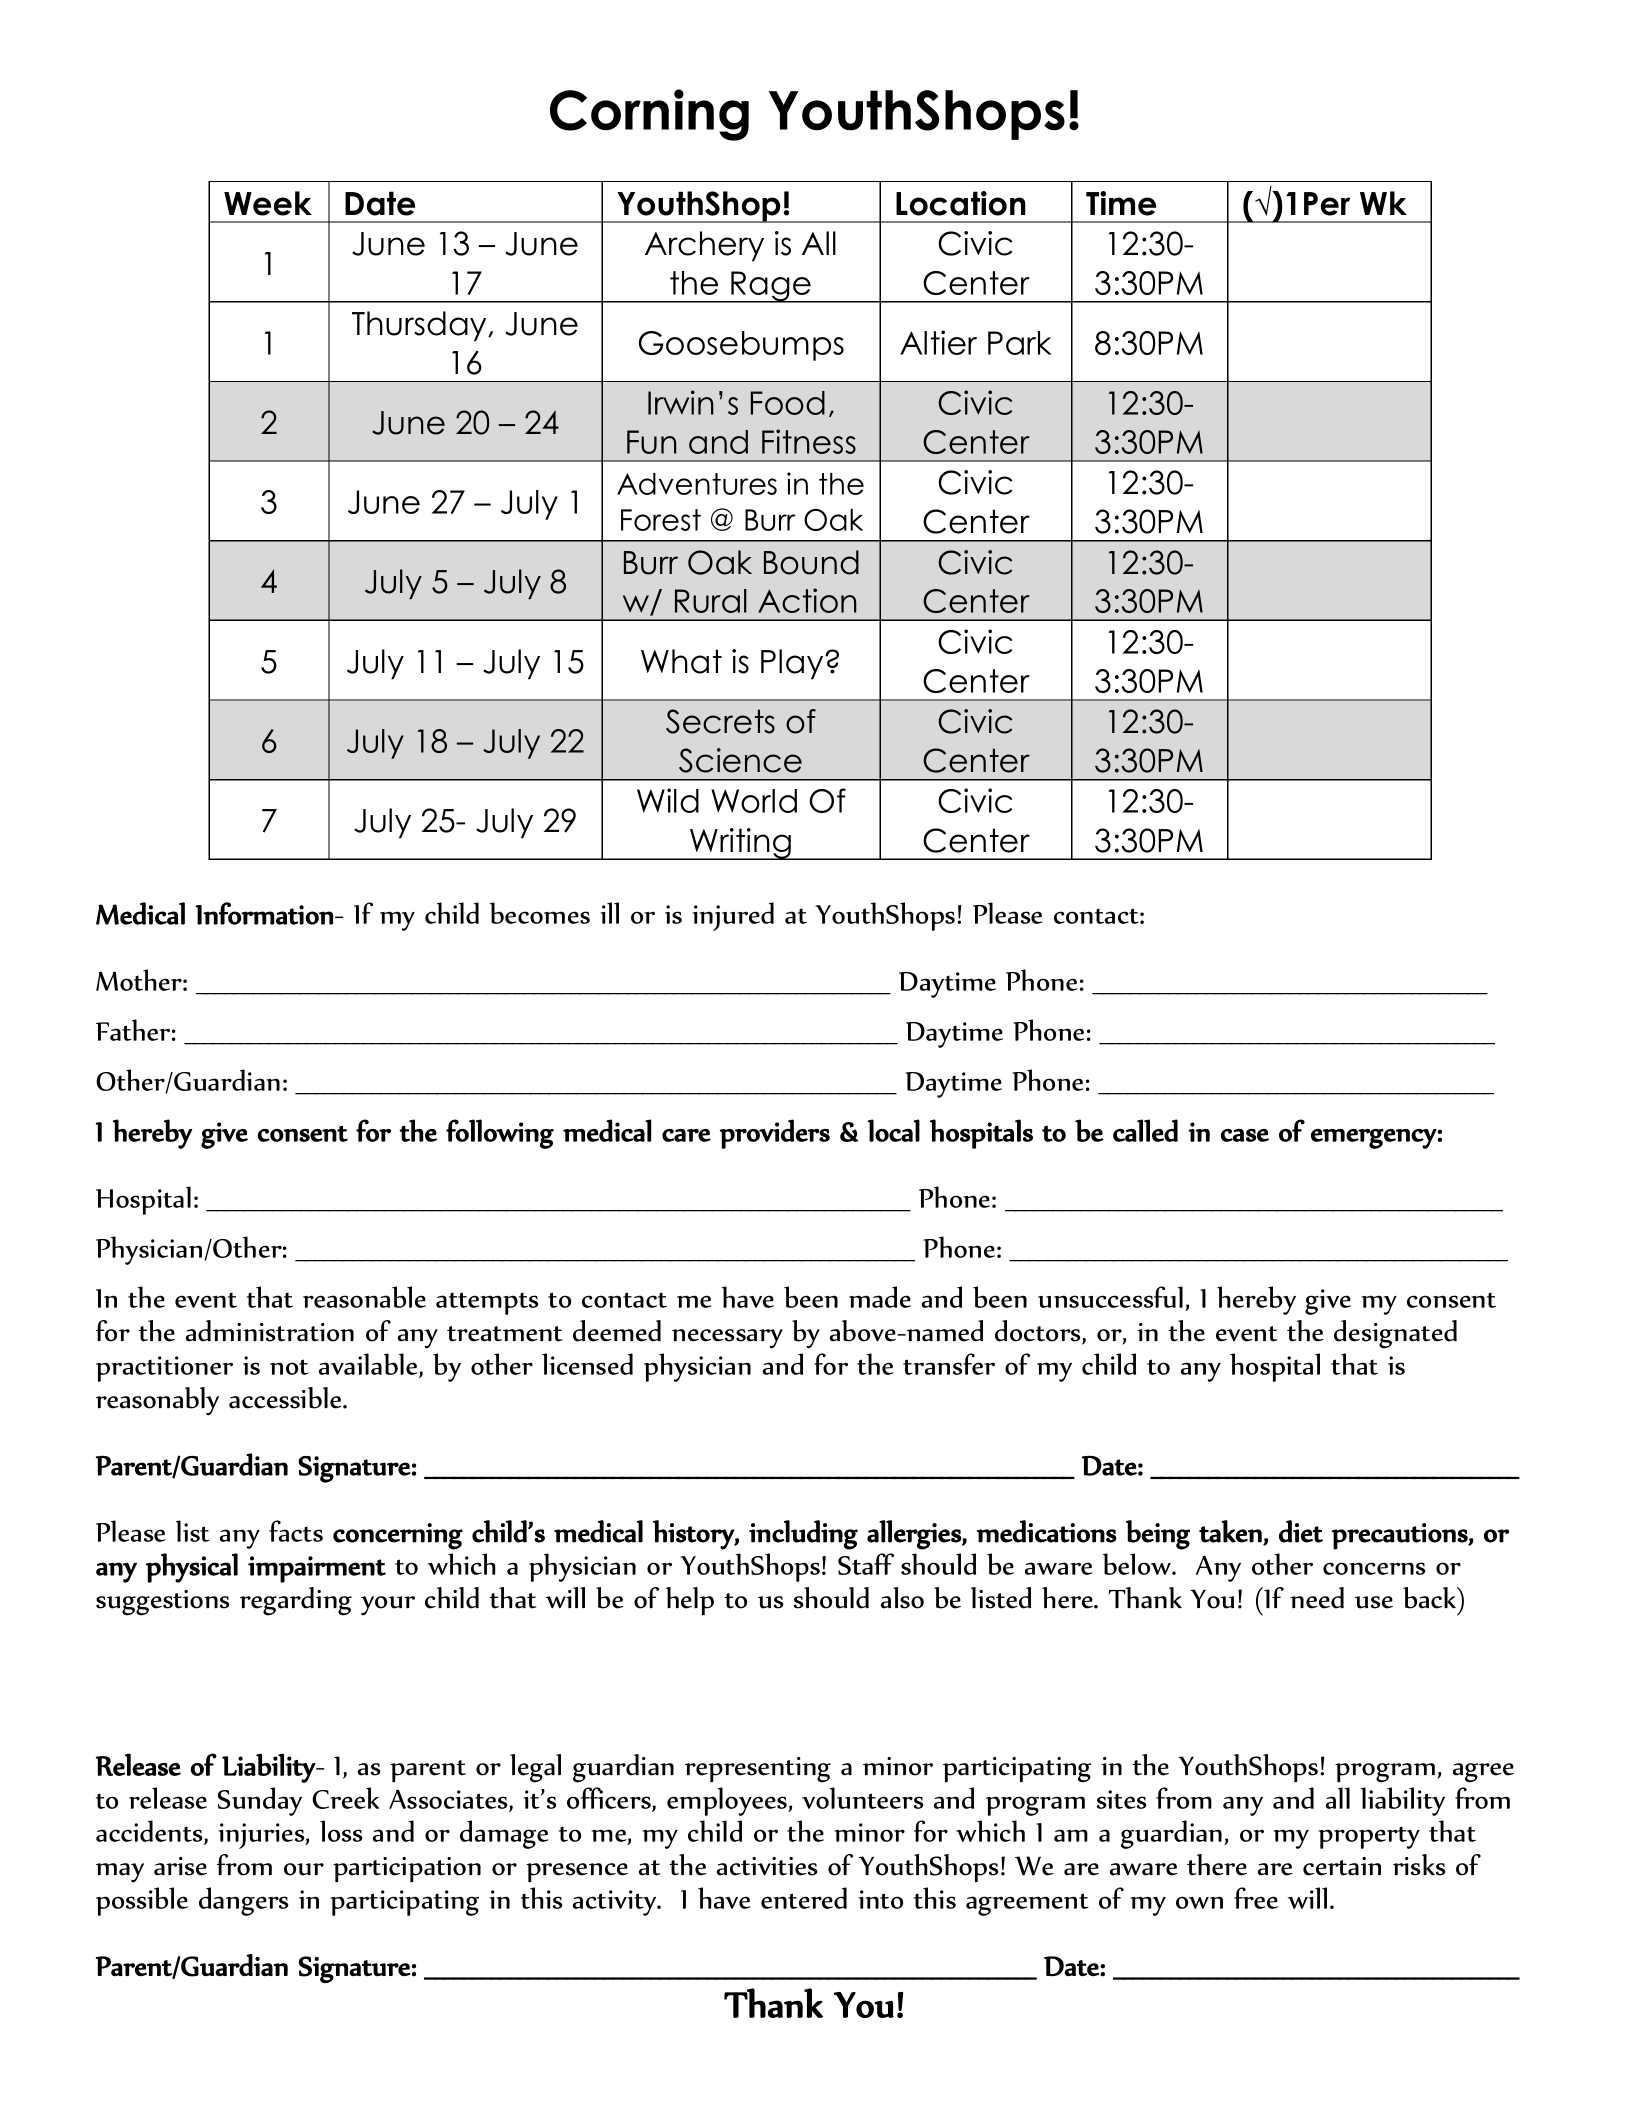 This screenshot has width=1629, height=2108. Describe the element at coordinates (727, 1339) in the screenshot. I see `necessary` at that location.
